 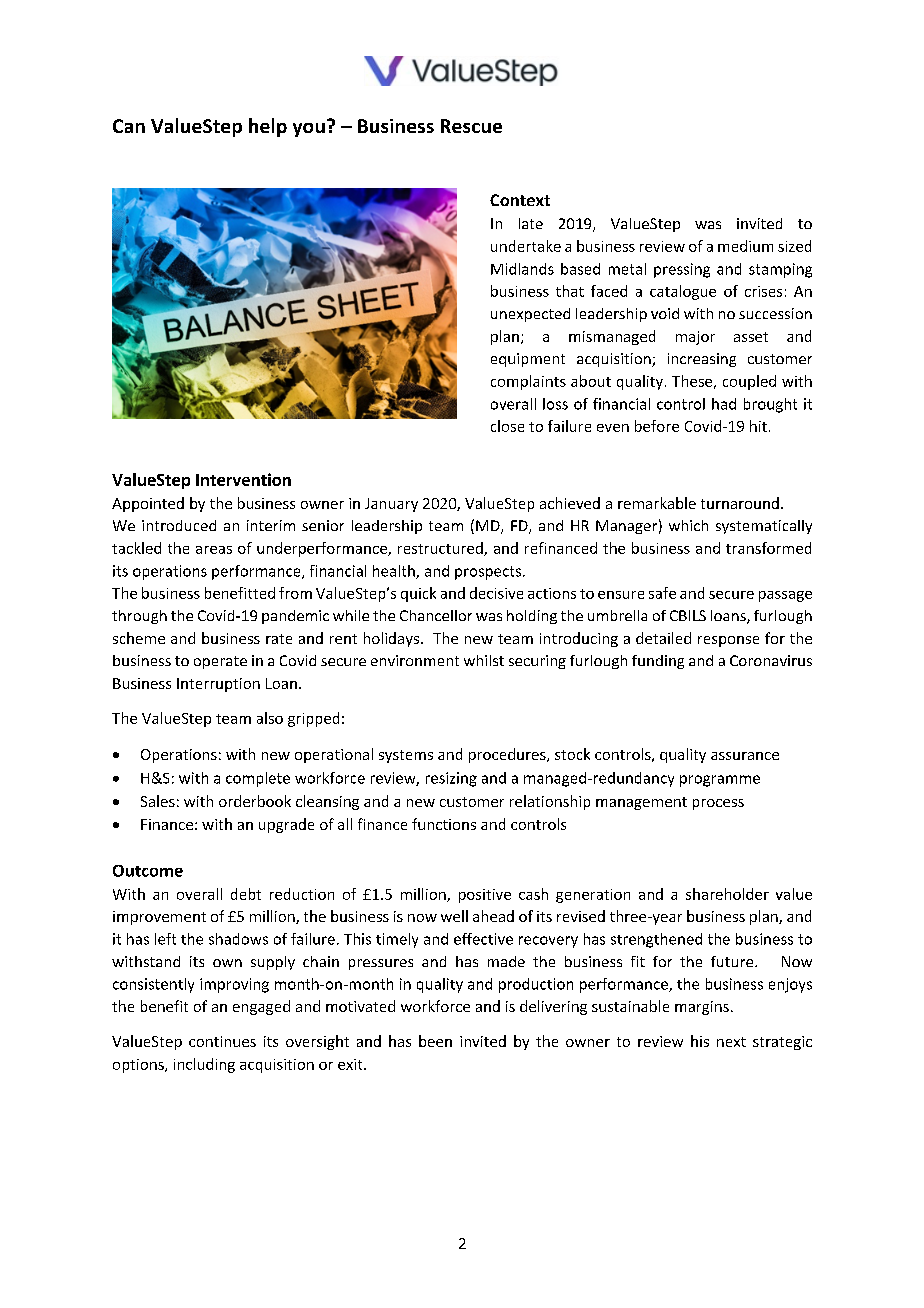 What do you see at coordinates (222, 1041) in the image?
I see `continues` at bounding box center [222, 1041].
